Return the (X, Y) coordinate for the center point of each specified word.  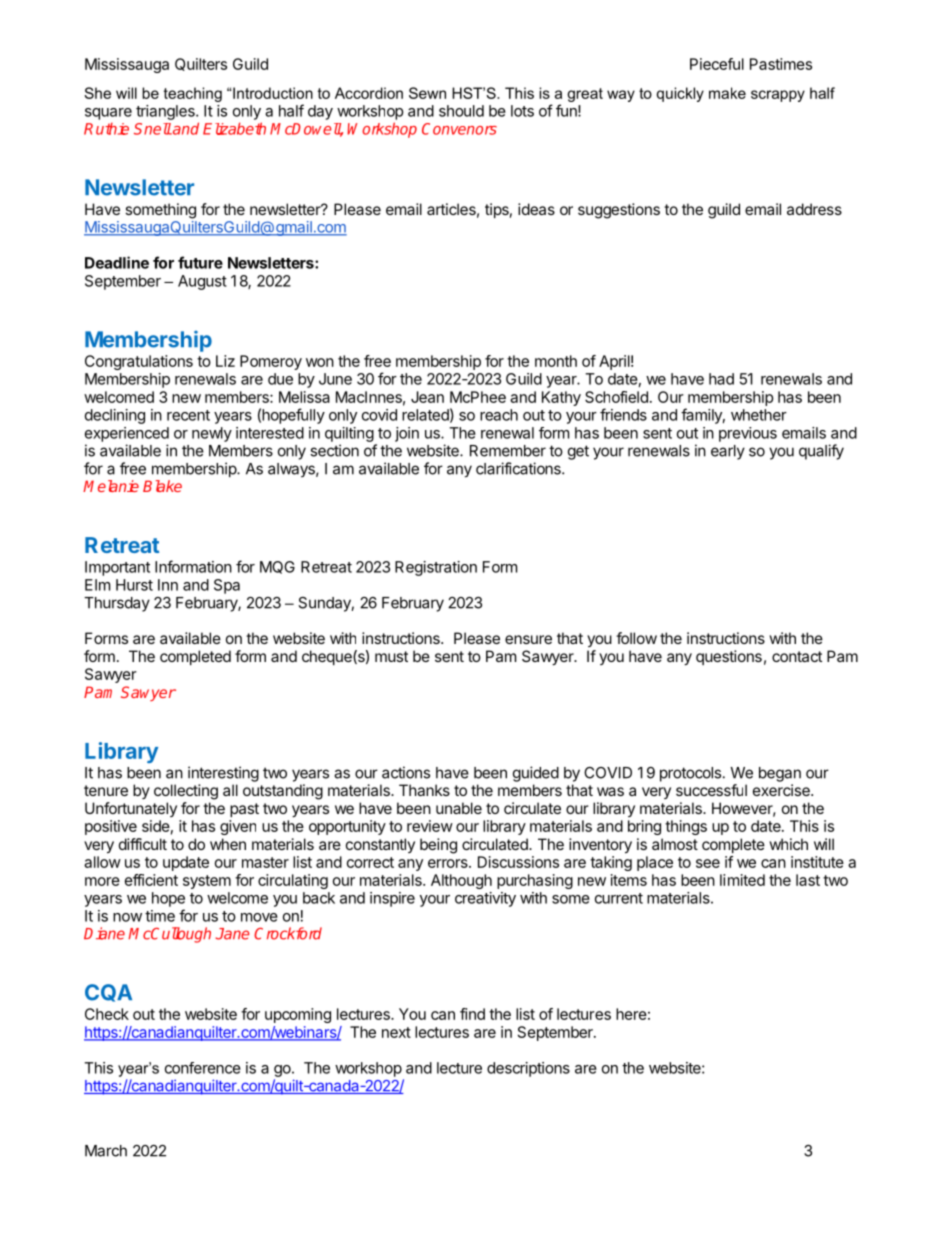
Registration (436, 568)
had (721, 379)
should (461, 111)
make (727, 93)
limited (742, 880)
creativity (485, 899)
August (202, 282)
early (728, 452)
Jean (427, 397)
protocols (690, 774)
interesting (223, 774)
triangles (166, 112)
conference (203, 1068)
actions (406, 772)
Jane (232, 934)
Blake (162, 486)
